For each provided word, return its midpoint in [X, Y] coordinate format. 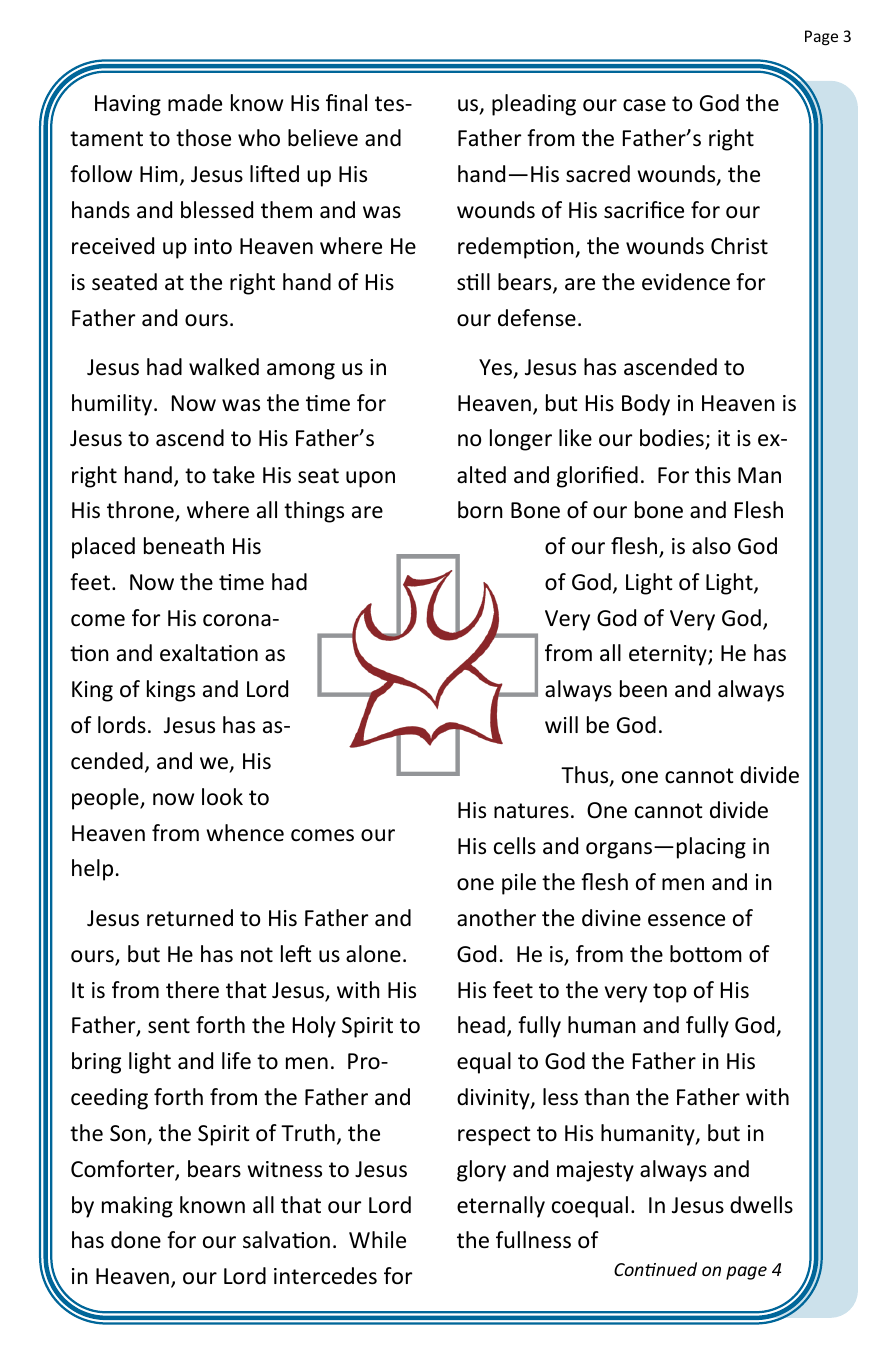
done [136, 1240]
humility [113, 405]
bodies [673, 439]
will [561, 724]
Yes [495, 367]
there [192, 990]
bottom [706, 954]
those [203, 138]
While [377, 1240]
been [643, 689]
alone [373, 954]
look [222, 797]
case [644, 105]
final [346, 103]
